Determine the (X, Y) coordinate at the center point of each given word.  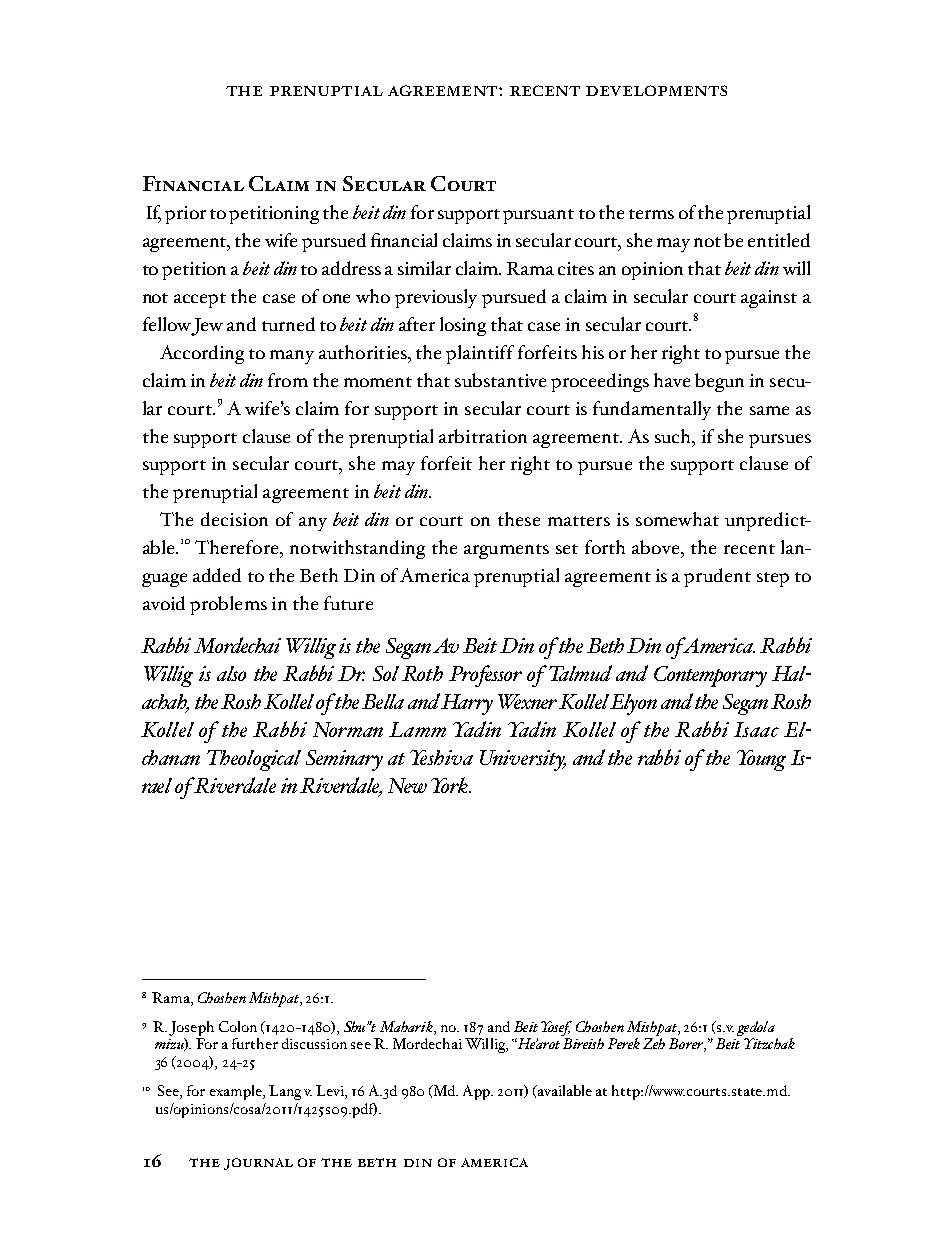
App (477, 1092)
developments (656, 90)
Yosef (556, 1030)
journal (258, 1164)
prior (185, 215)
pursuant (538, 216)
